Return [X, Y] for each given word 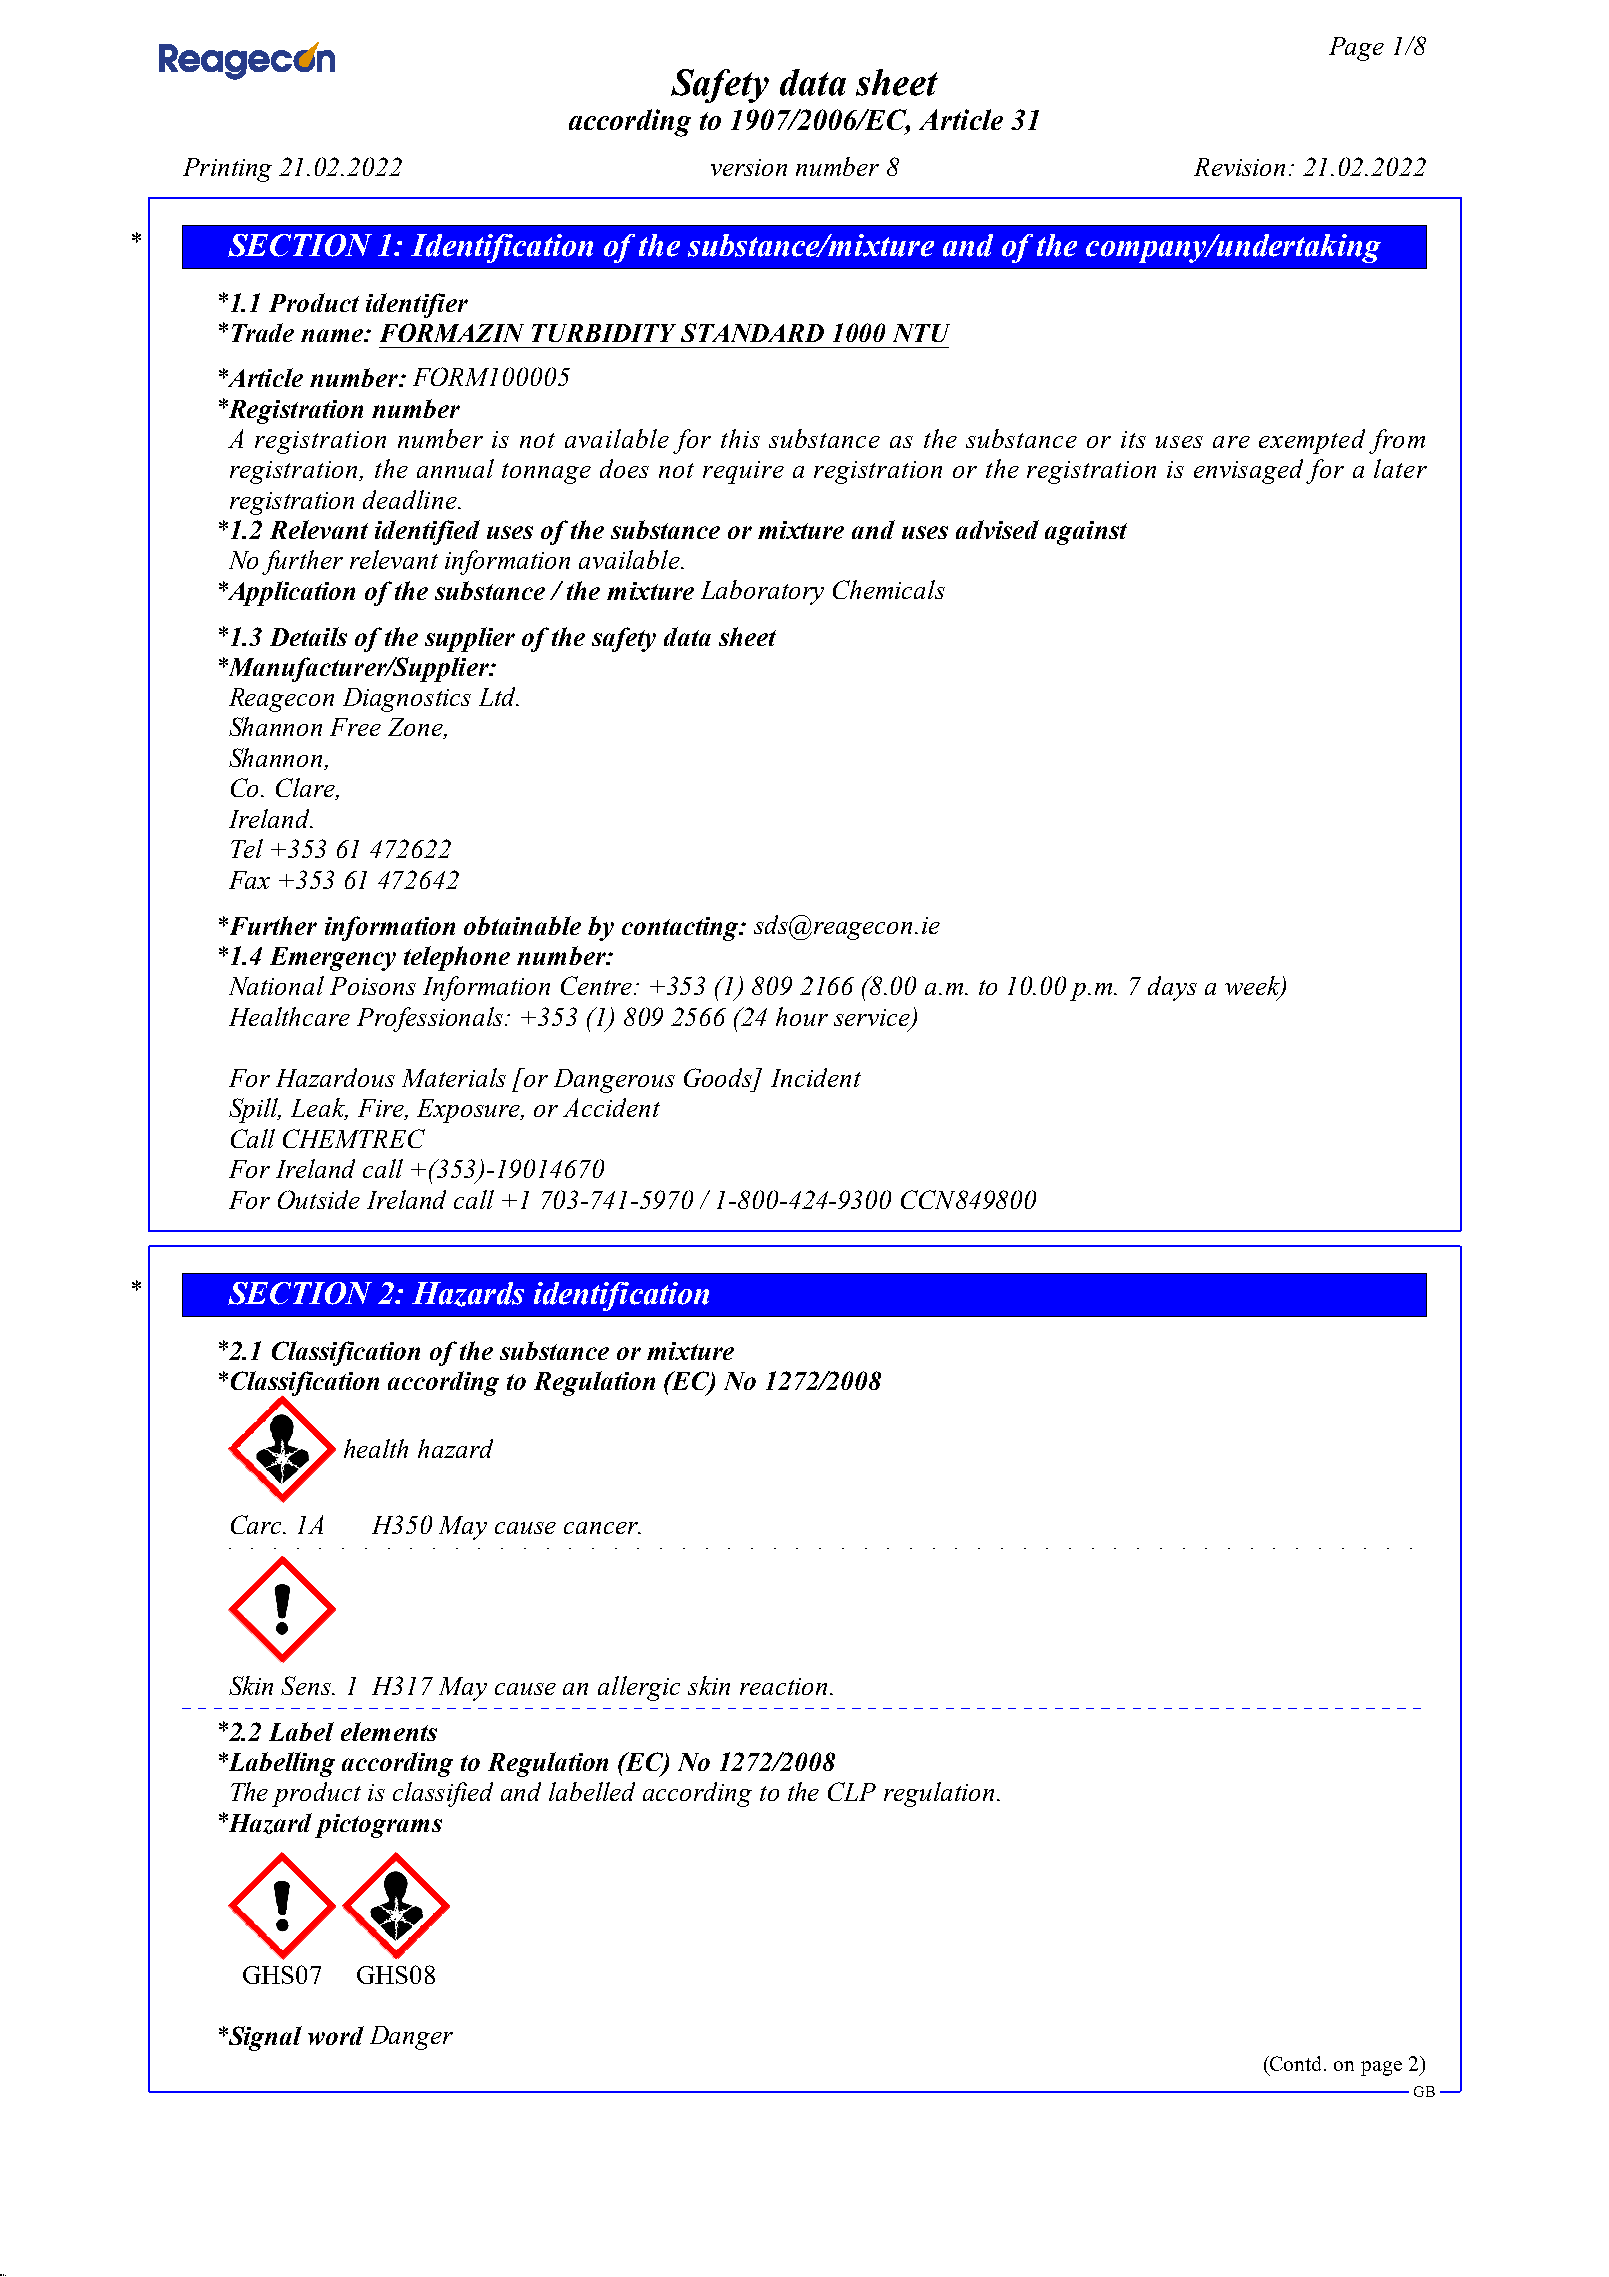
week [1253, 987]
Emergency [333, 959]
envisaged [1250, 471]
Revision [1239, 167]
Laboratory [762, 592]
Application [290, 593]
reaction [783, 1686]
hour [802, 1016]
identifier [417, 305]
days [1172, 988]
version [749, 167]
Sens [307, 1685]
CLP [852, 1791]
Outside [319, 1199]
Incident [816, 1077]
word [336, 2035]
